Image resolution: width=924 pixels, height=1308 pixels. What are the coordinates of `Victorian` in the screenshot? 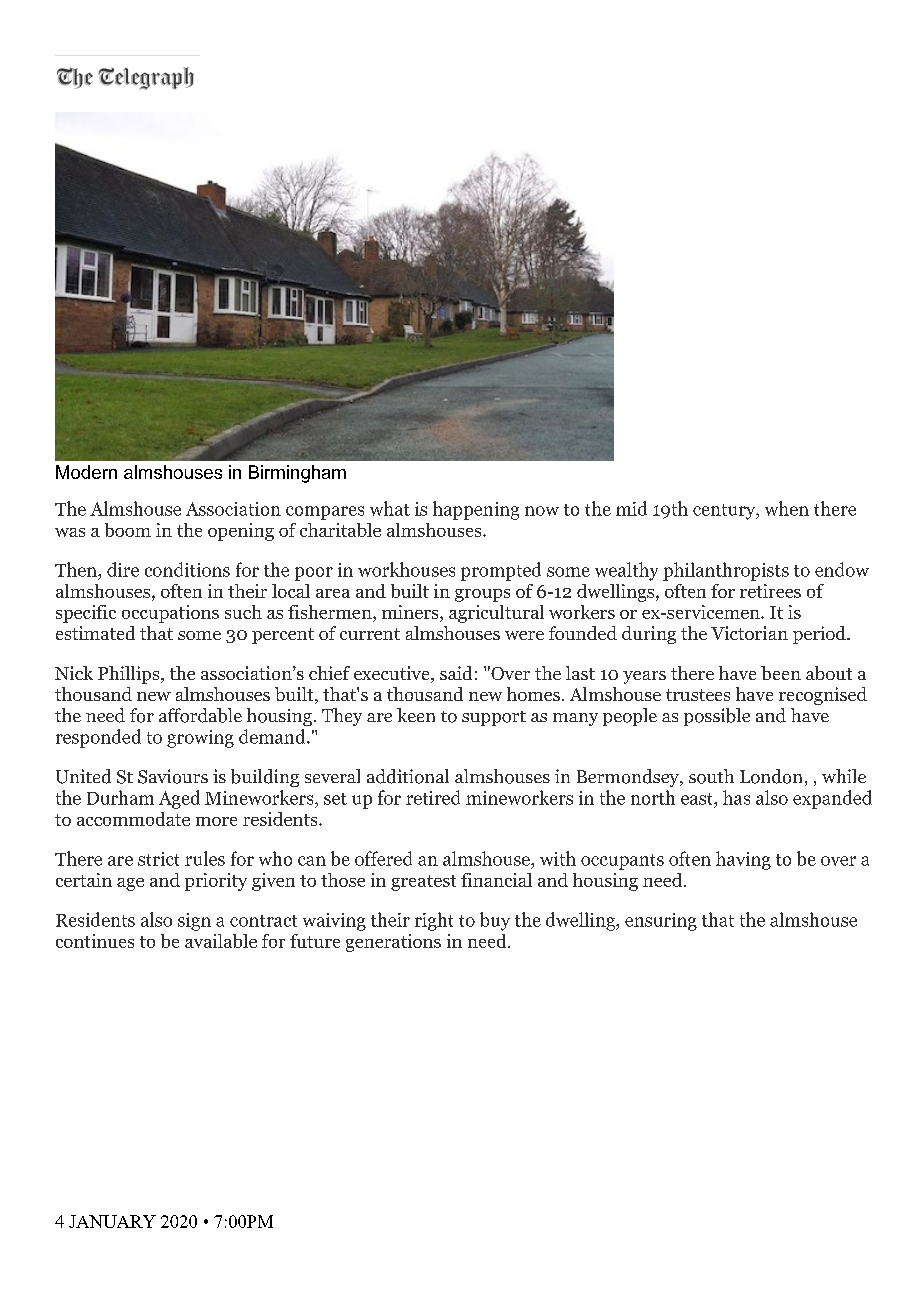 It's located at (749, 633).
